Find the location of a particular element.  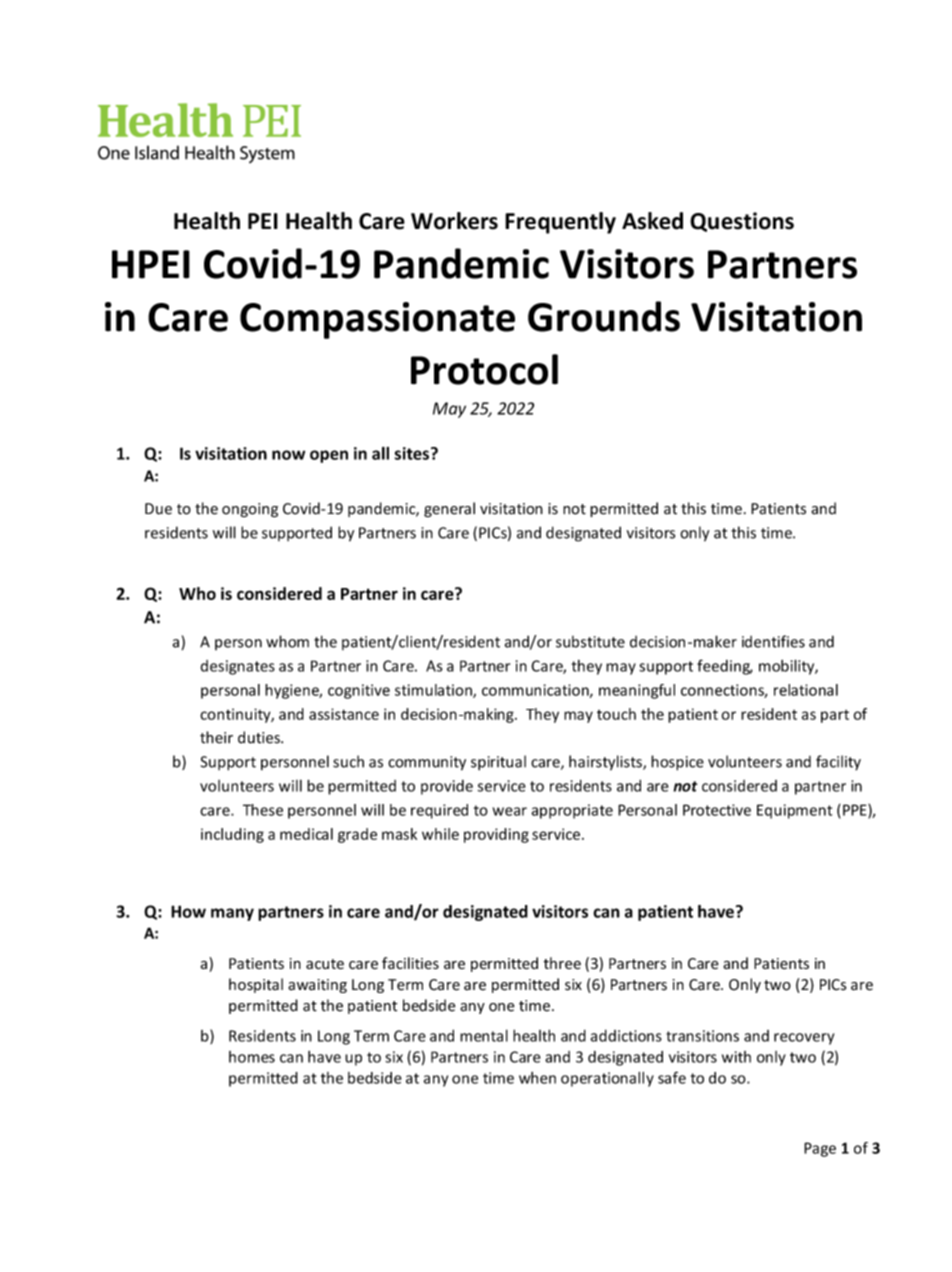

substitute is located at coordinates (590, 642).
